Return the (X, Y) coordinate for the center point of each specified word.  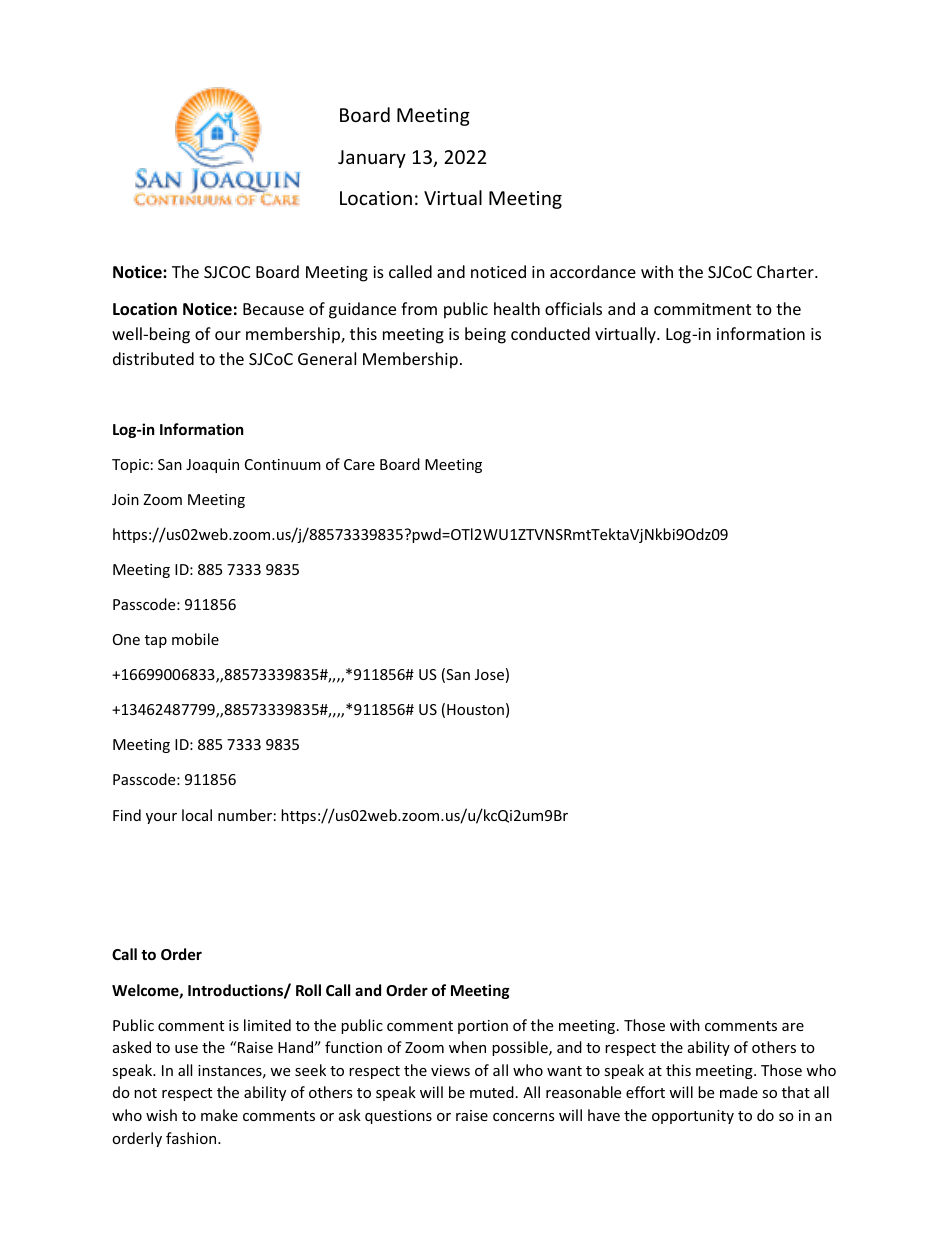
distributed (153, 358)
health (517, 308)
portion (483, 1027)
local (197, 815)
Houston (475, 709)
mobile (195, 639)
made (739, 1092)
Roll (308, 990)
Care (359, 464)
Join (125, 499)
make (219, 1115)
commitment (702, 309)
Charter (786, 271)
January (372, 159)
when (467, 1047)
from (419, 308)
